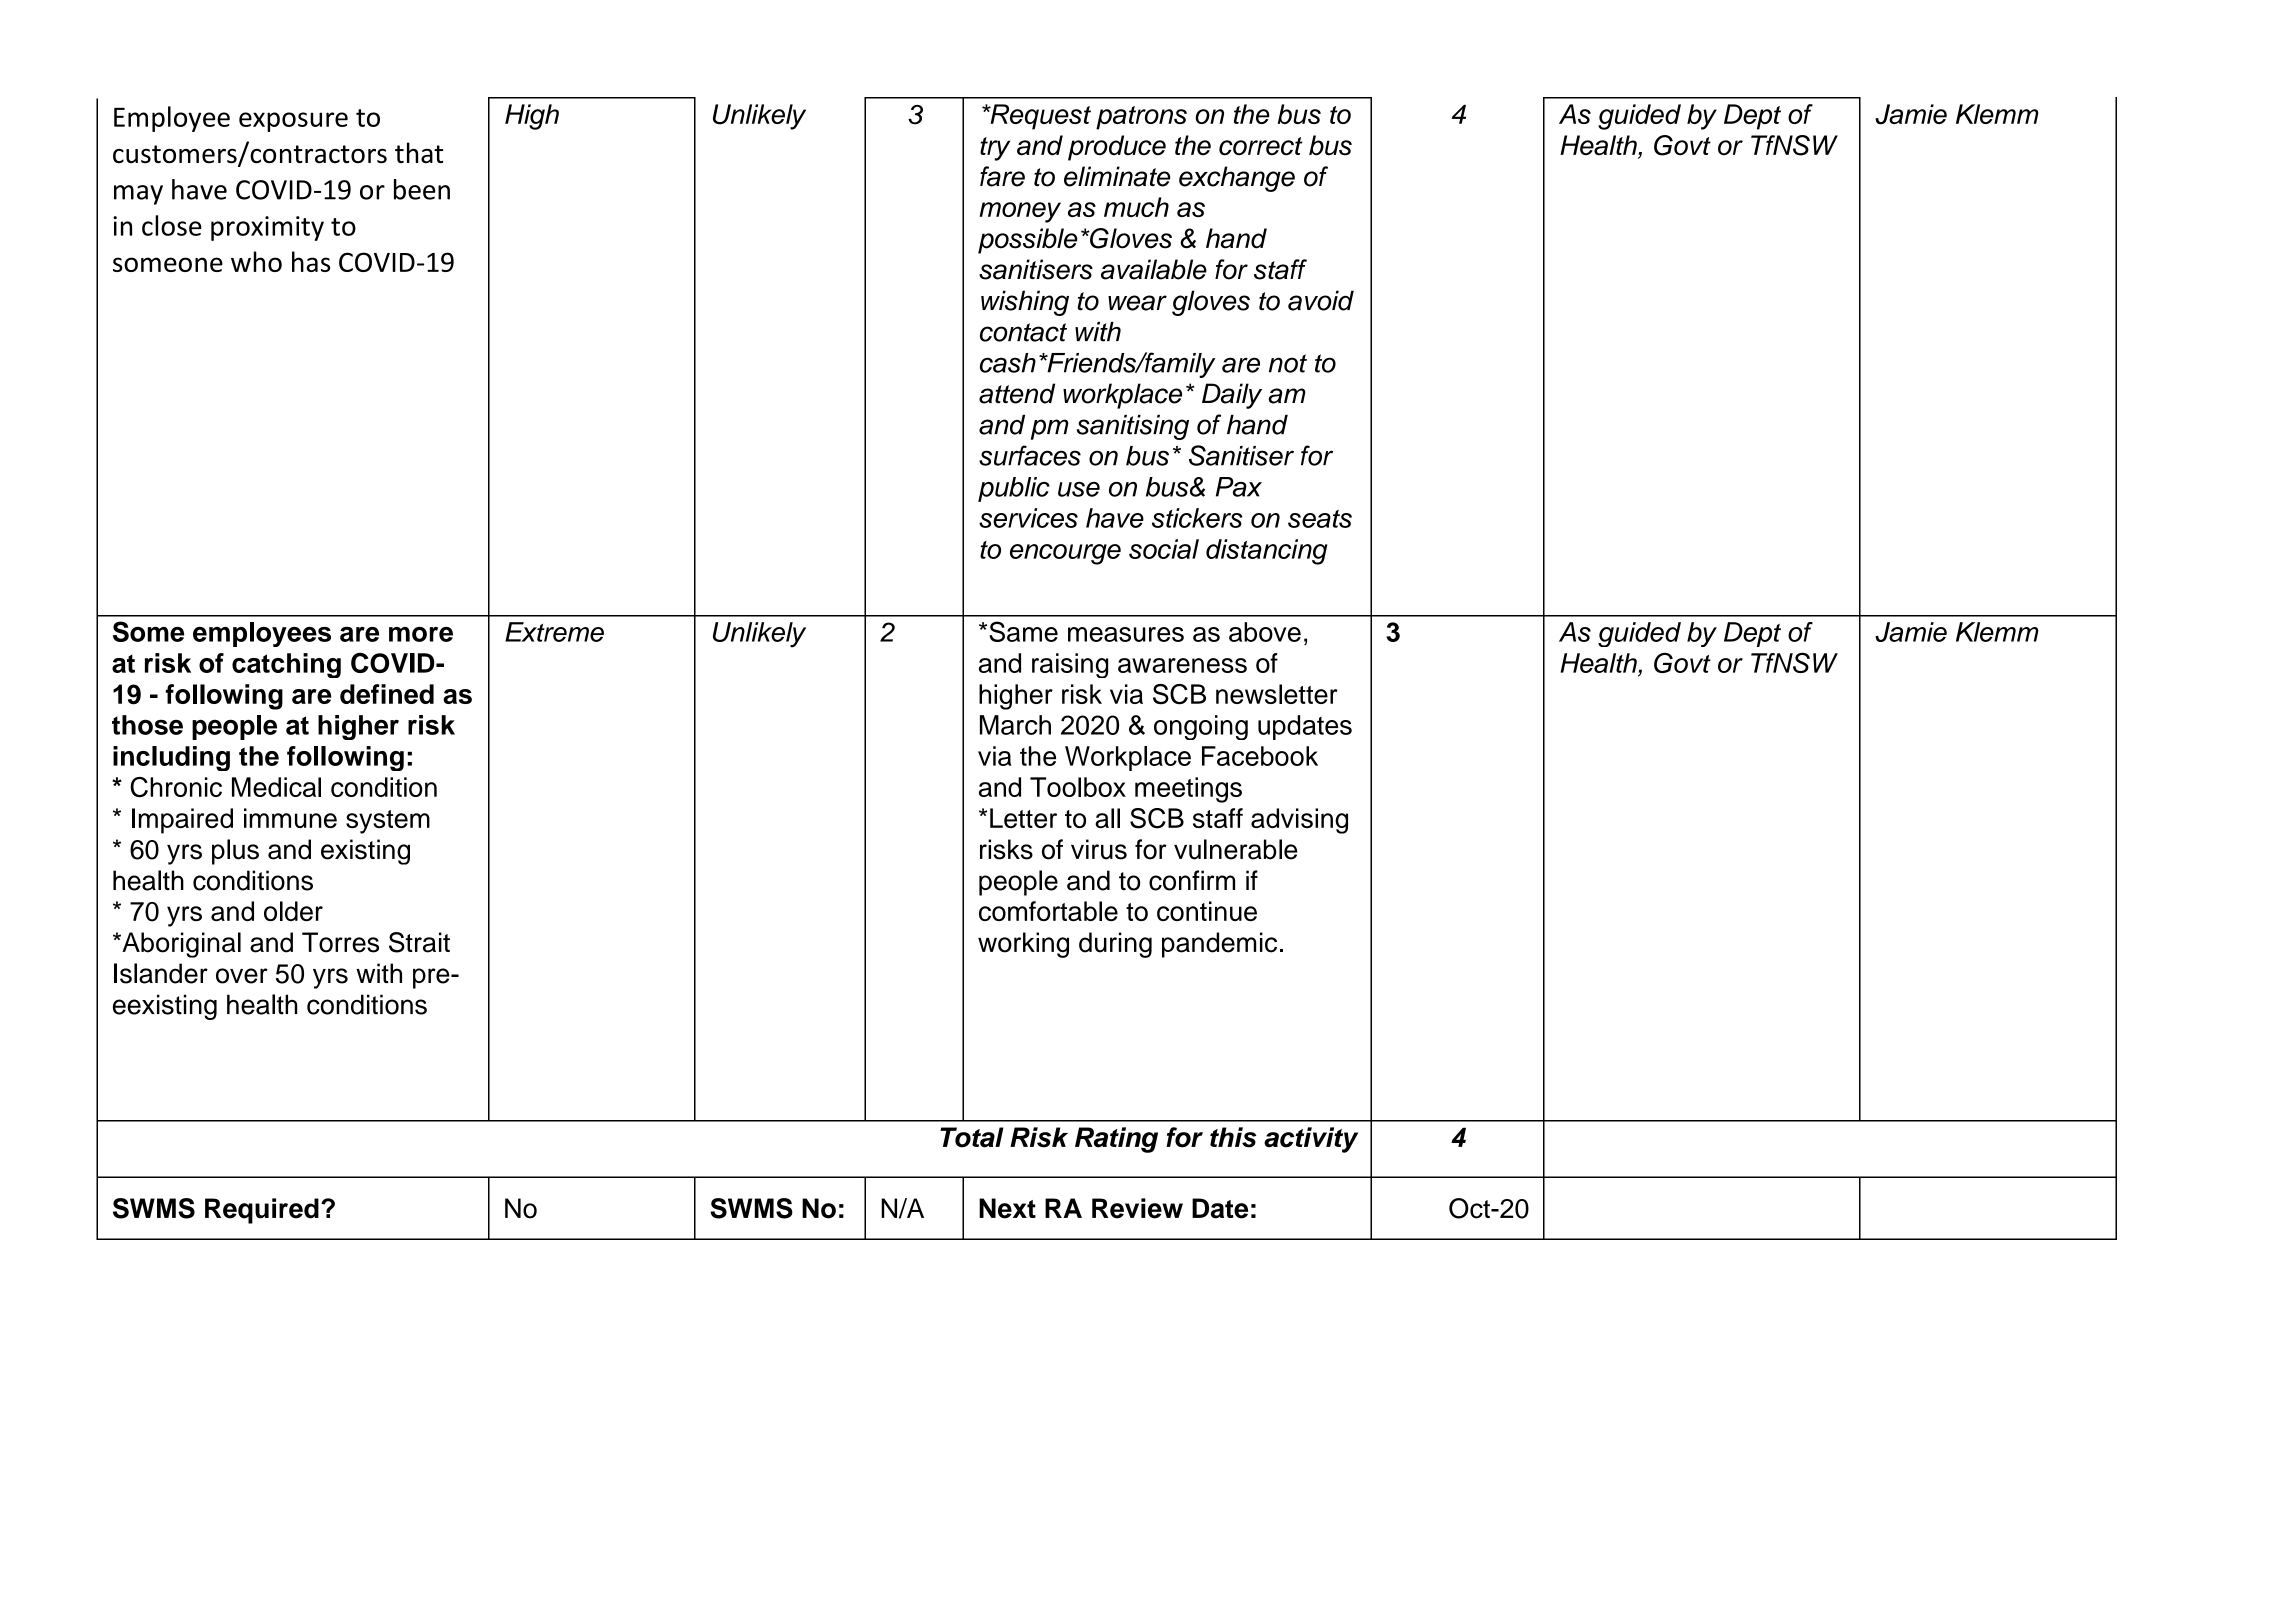  Describe the element at coordinates (554, 632) in the page. I see `Extreme` at that location.
